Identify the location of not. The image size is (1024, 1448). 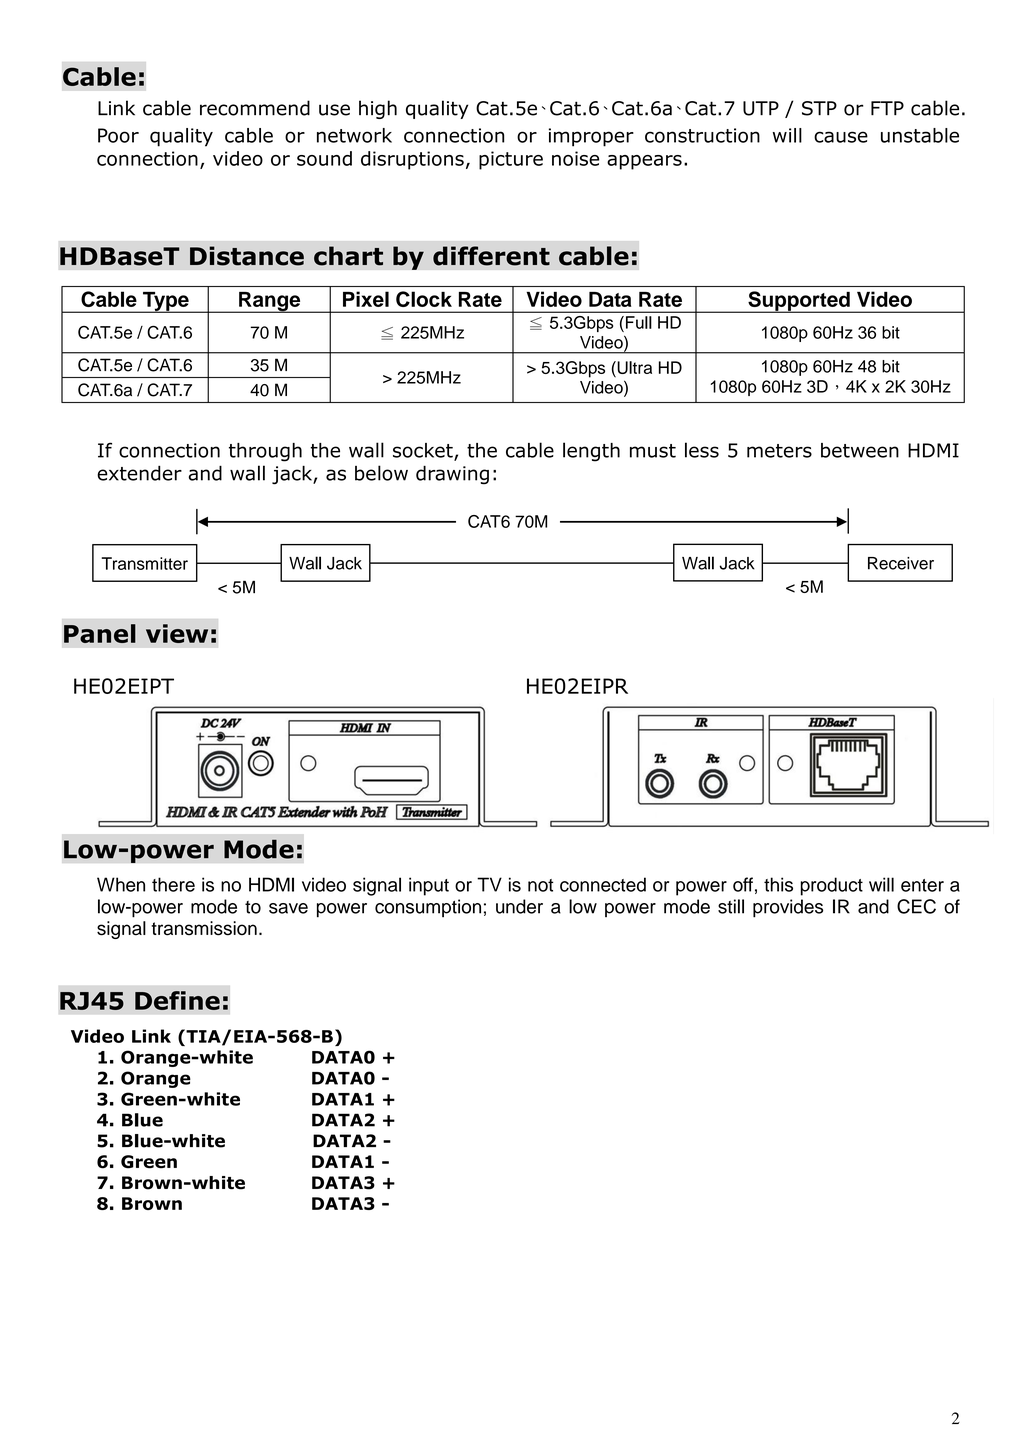
(541, 885).
